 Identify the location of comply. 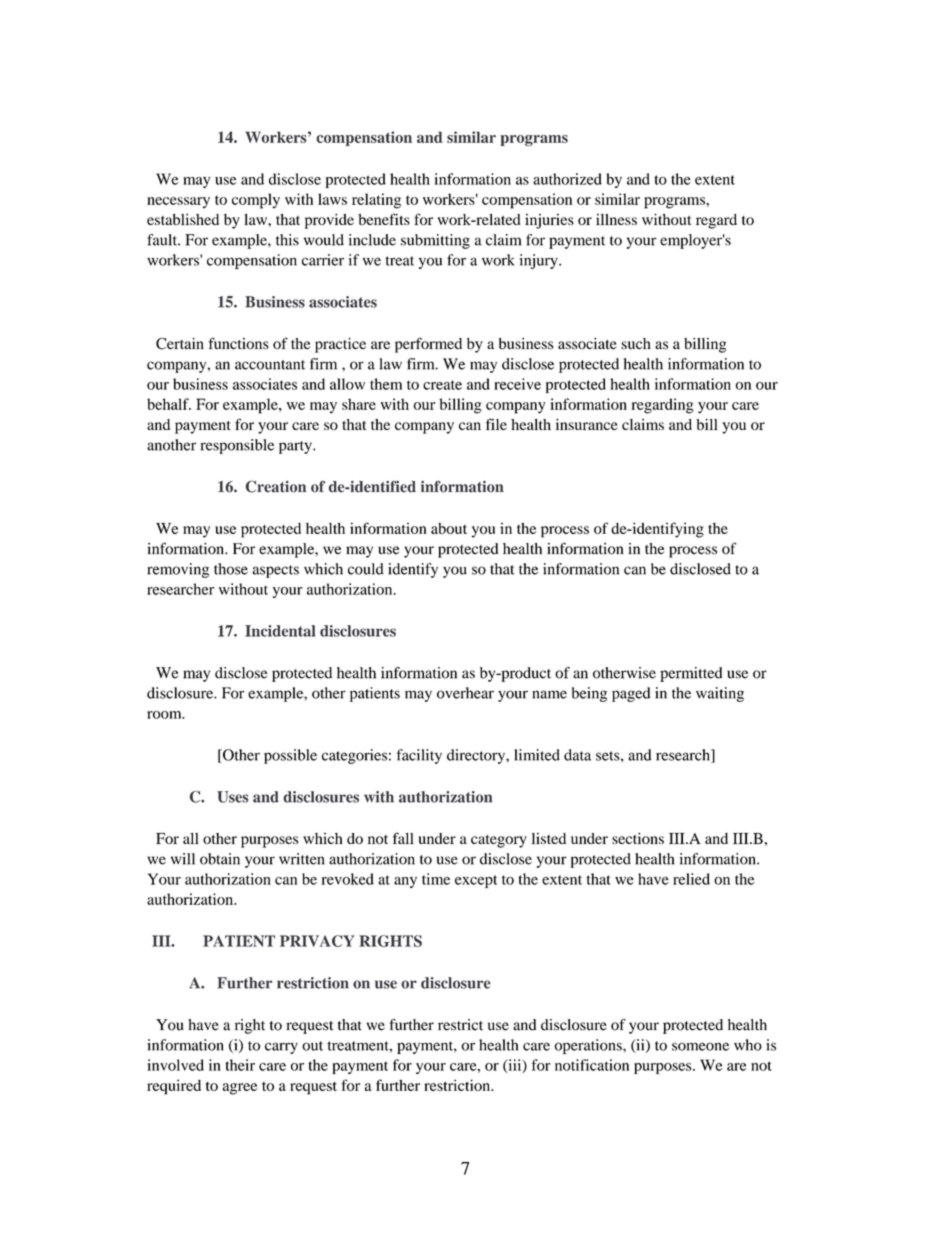
(256, 201).
